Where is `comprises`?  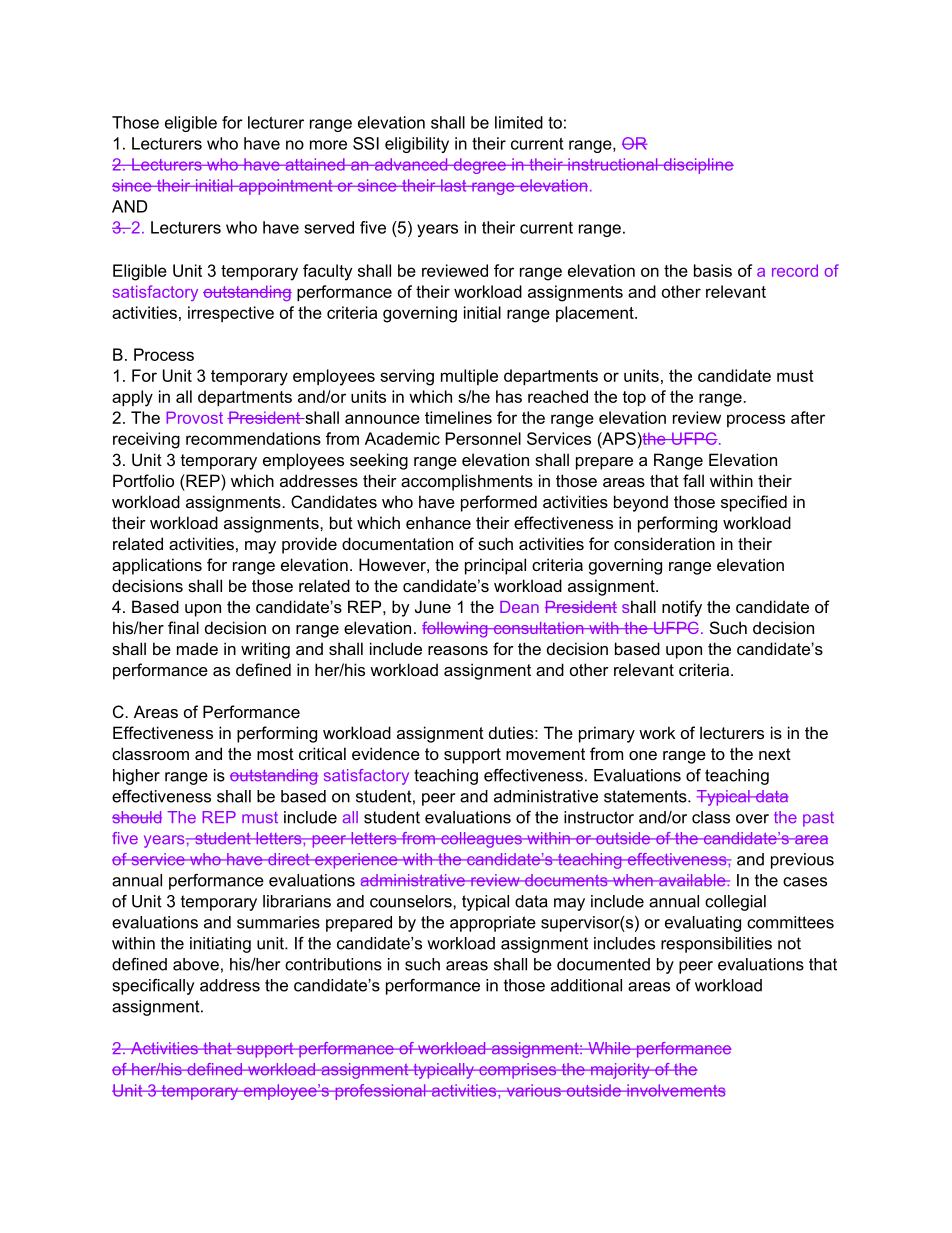
comprises is located at coordinates (518, 1071).
